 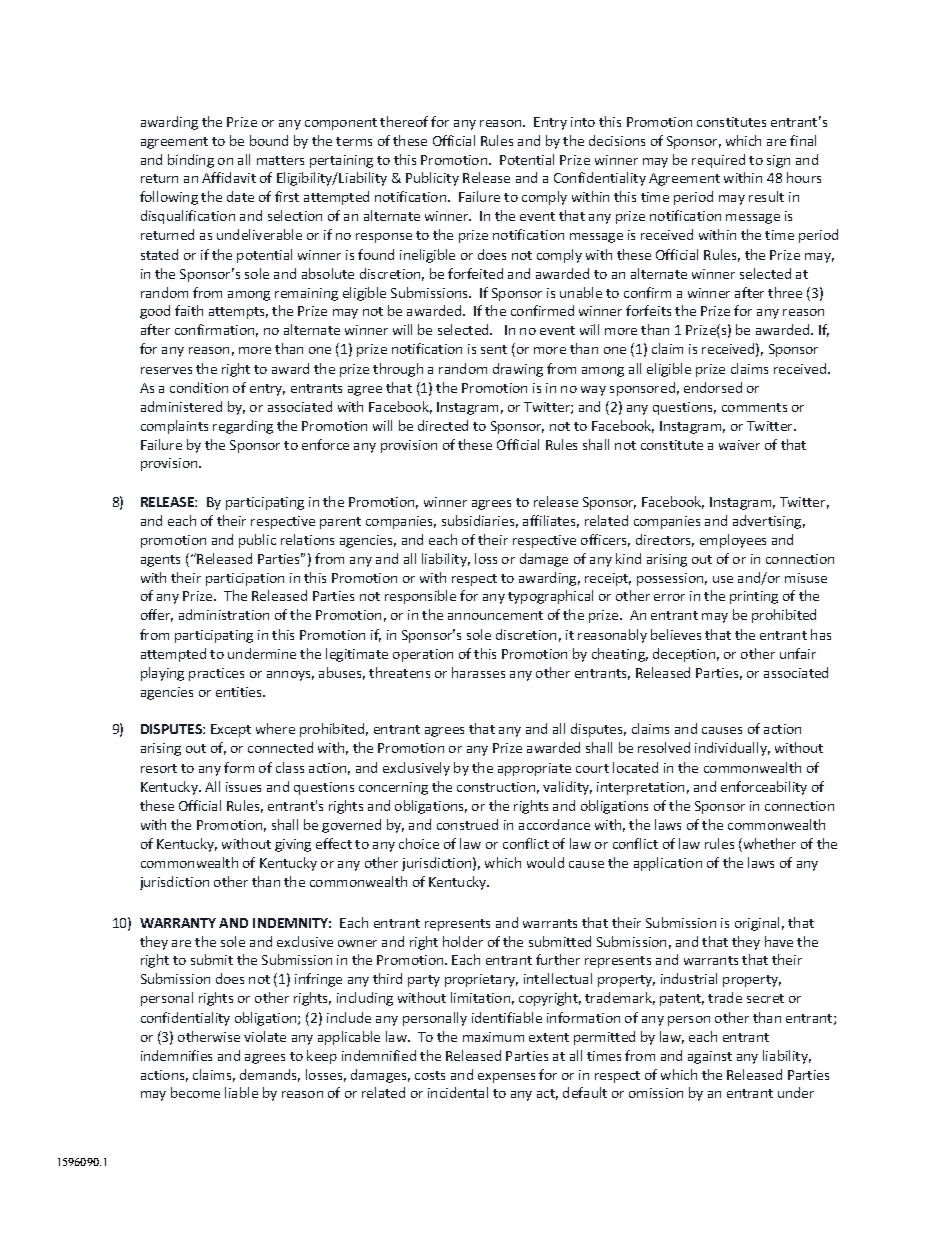 I want to click on administration, so click(x=224, y=614).
